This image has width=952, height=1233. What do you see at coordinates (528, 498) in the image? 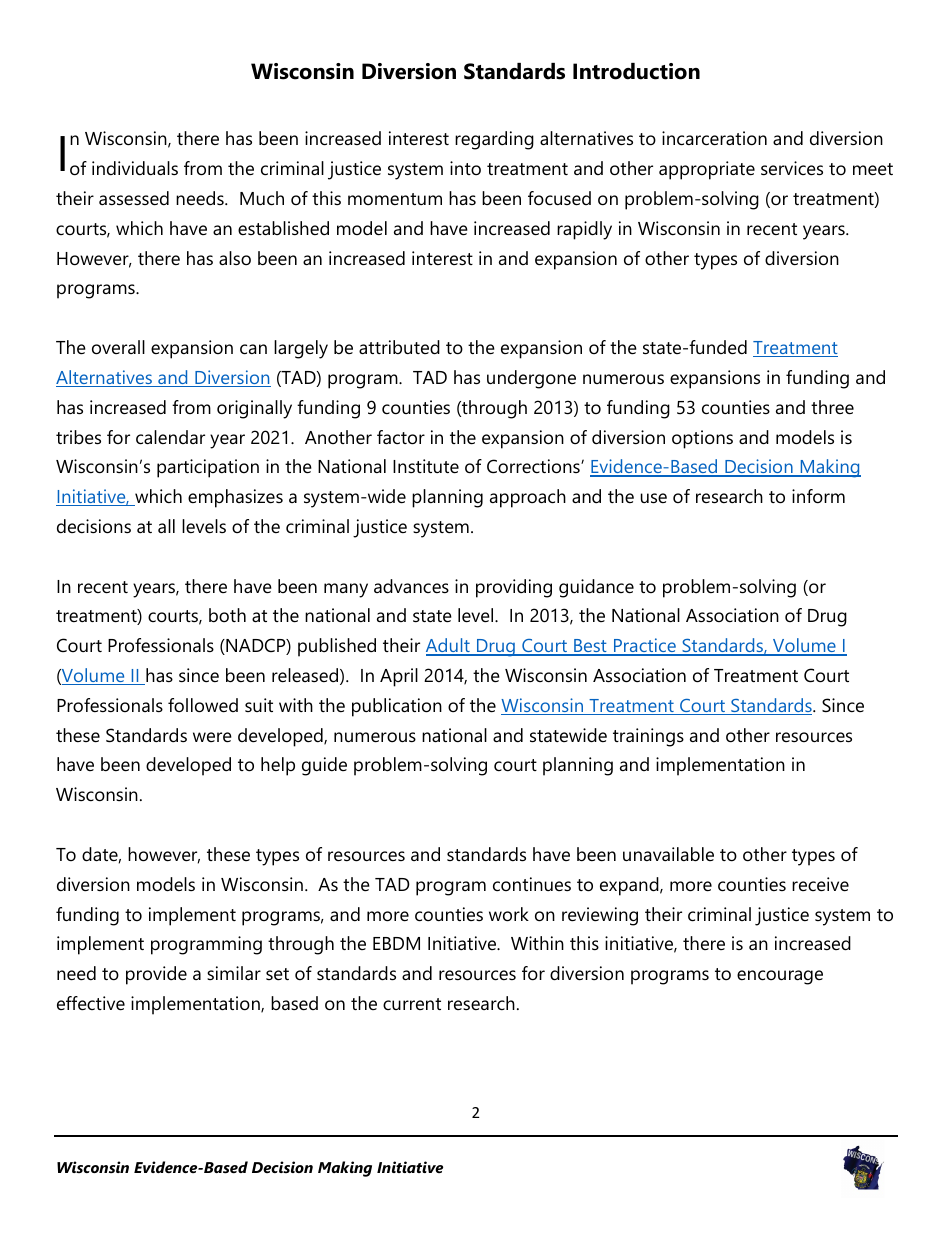
I see `approach` at bounding box center [528, 498].
